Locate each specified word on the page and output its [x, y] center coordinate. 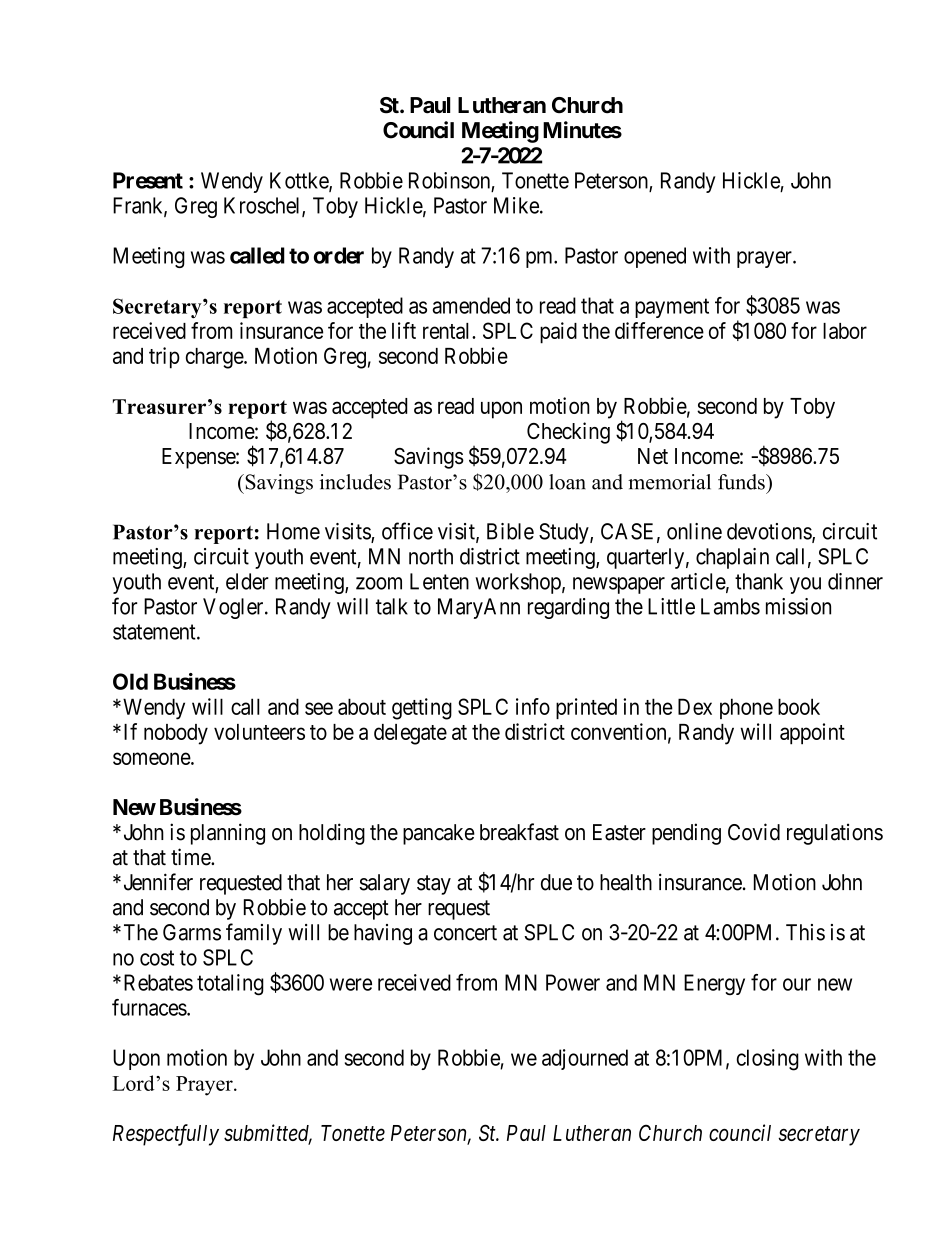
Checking [568, 433]
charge [215, 358]
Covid [754, 832]
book [799, 706]
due [556, 882]
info [533, 706]
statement [155, 632]
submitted [268, 1134]
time [191, 857]
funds [742, 482]
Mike [517, 205]
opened [655, 257]
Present [148, 180]
